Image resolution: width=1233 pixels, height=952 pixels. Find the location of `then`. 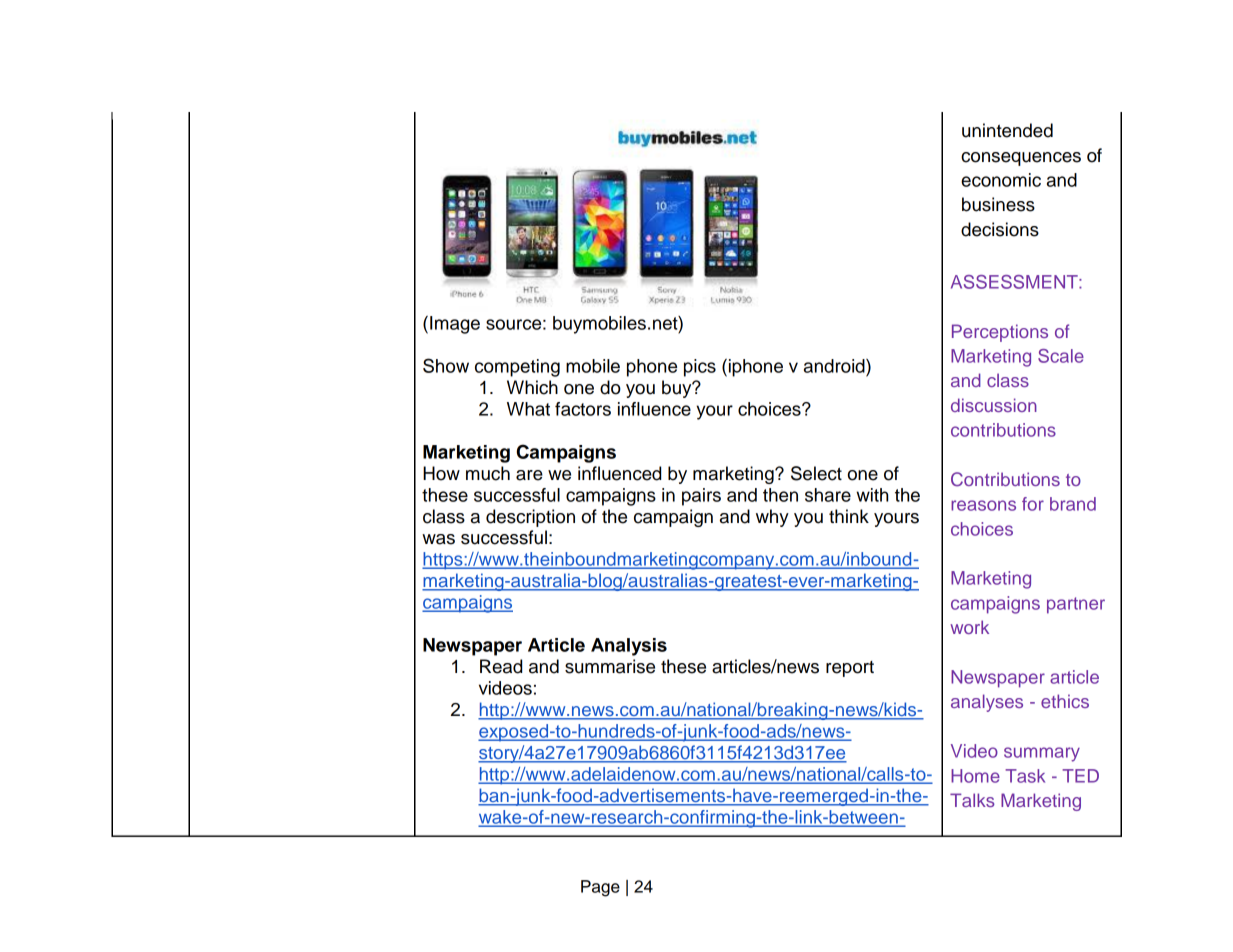

then is located at coordinates (780, 495).
